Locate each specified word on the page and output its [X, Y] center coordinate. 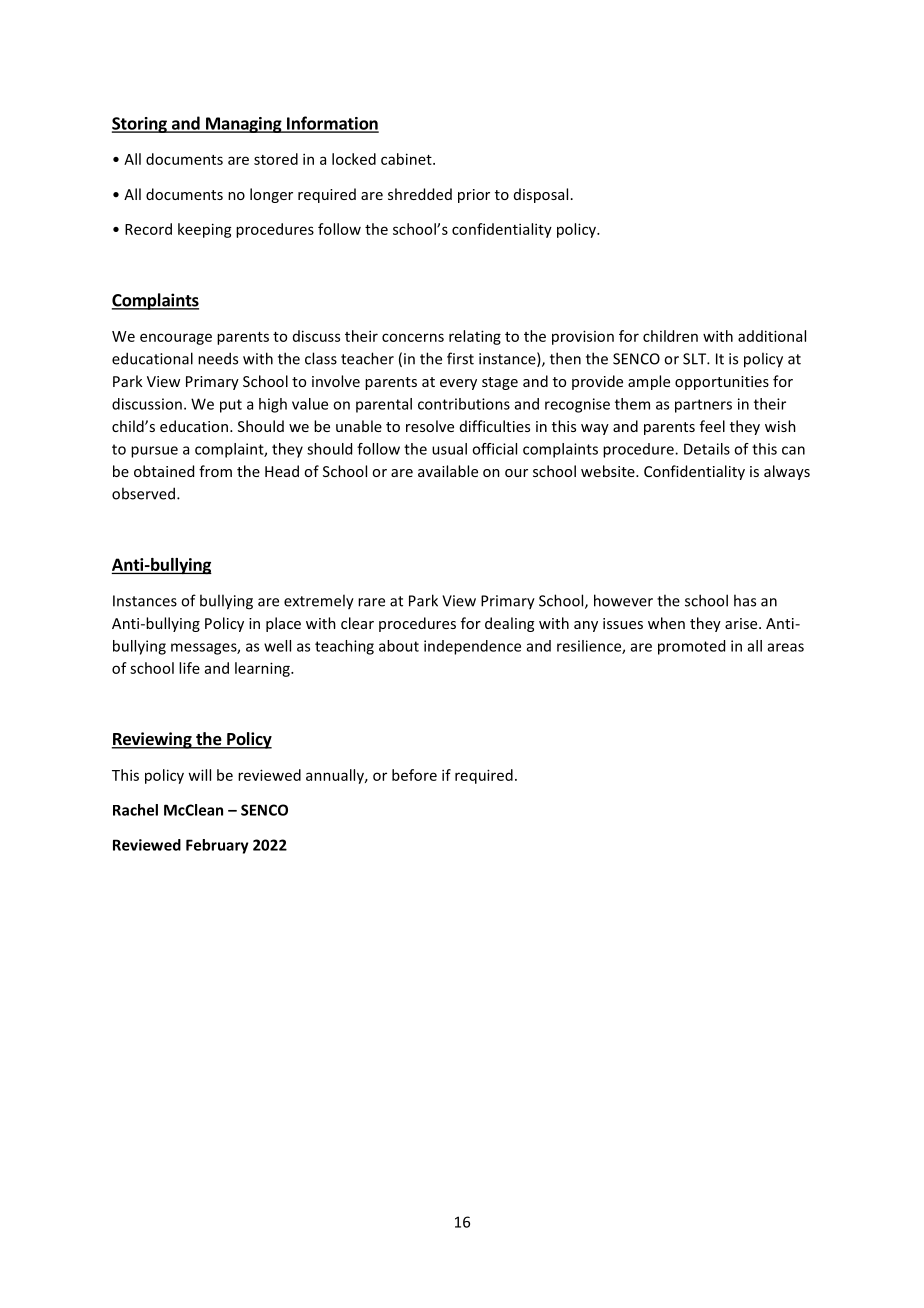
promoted [691, 647]
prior [474, 196]
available [448, 471]
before [414, 775]
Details [707, 449]
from [215, 471]
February [217, 846]
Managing [244, 125]
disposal [541, 195]
